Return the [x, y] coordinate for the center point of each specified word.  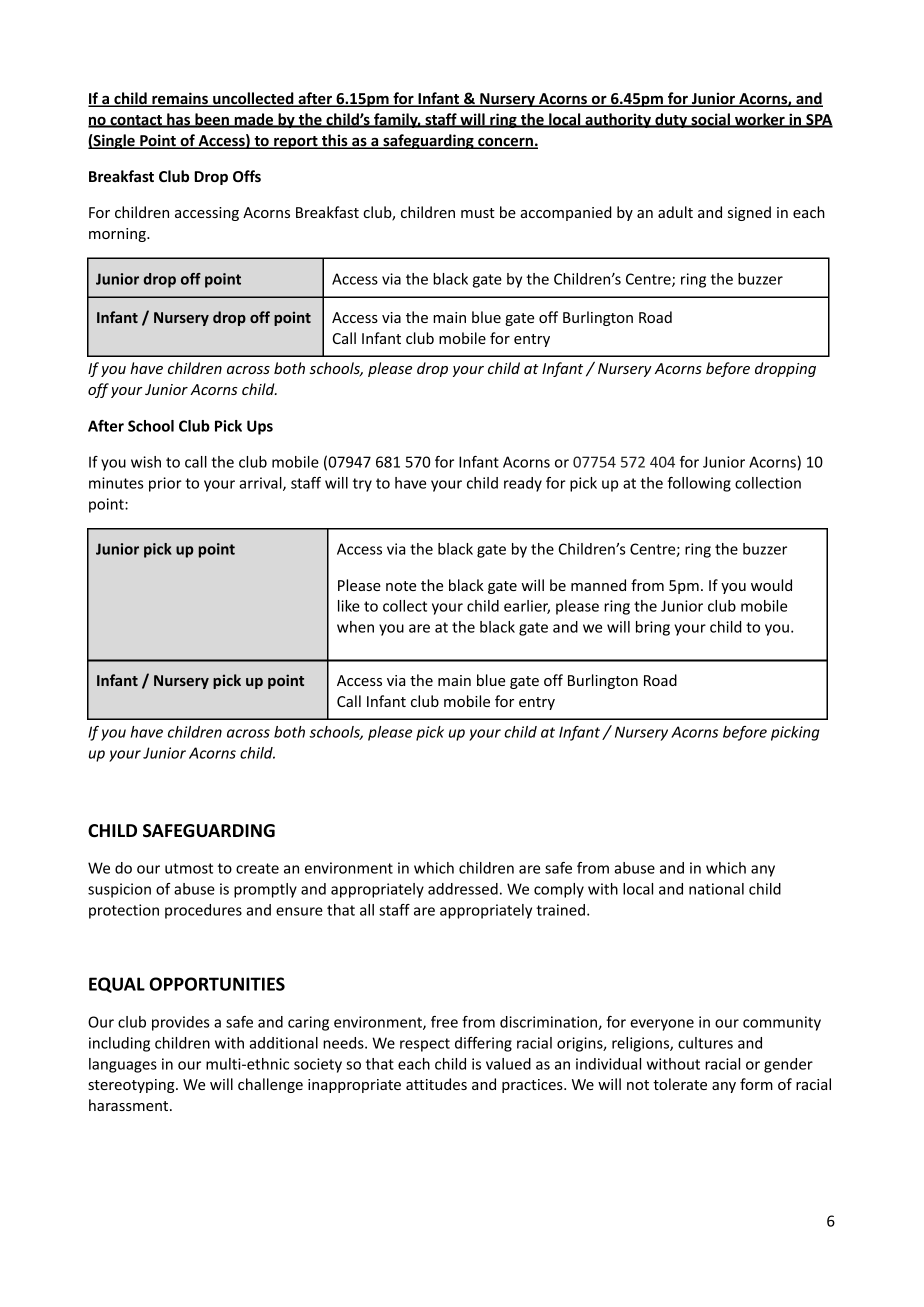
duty [671, 120]
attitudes [436, 1084]
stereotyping [132, 1086]
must [478, 213]
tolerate [680, 1084]
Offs [247, 176]
